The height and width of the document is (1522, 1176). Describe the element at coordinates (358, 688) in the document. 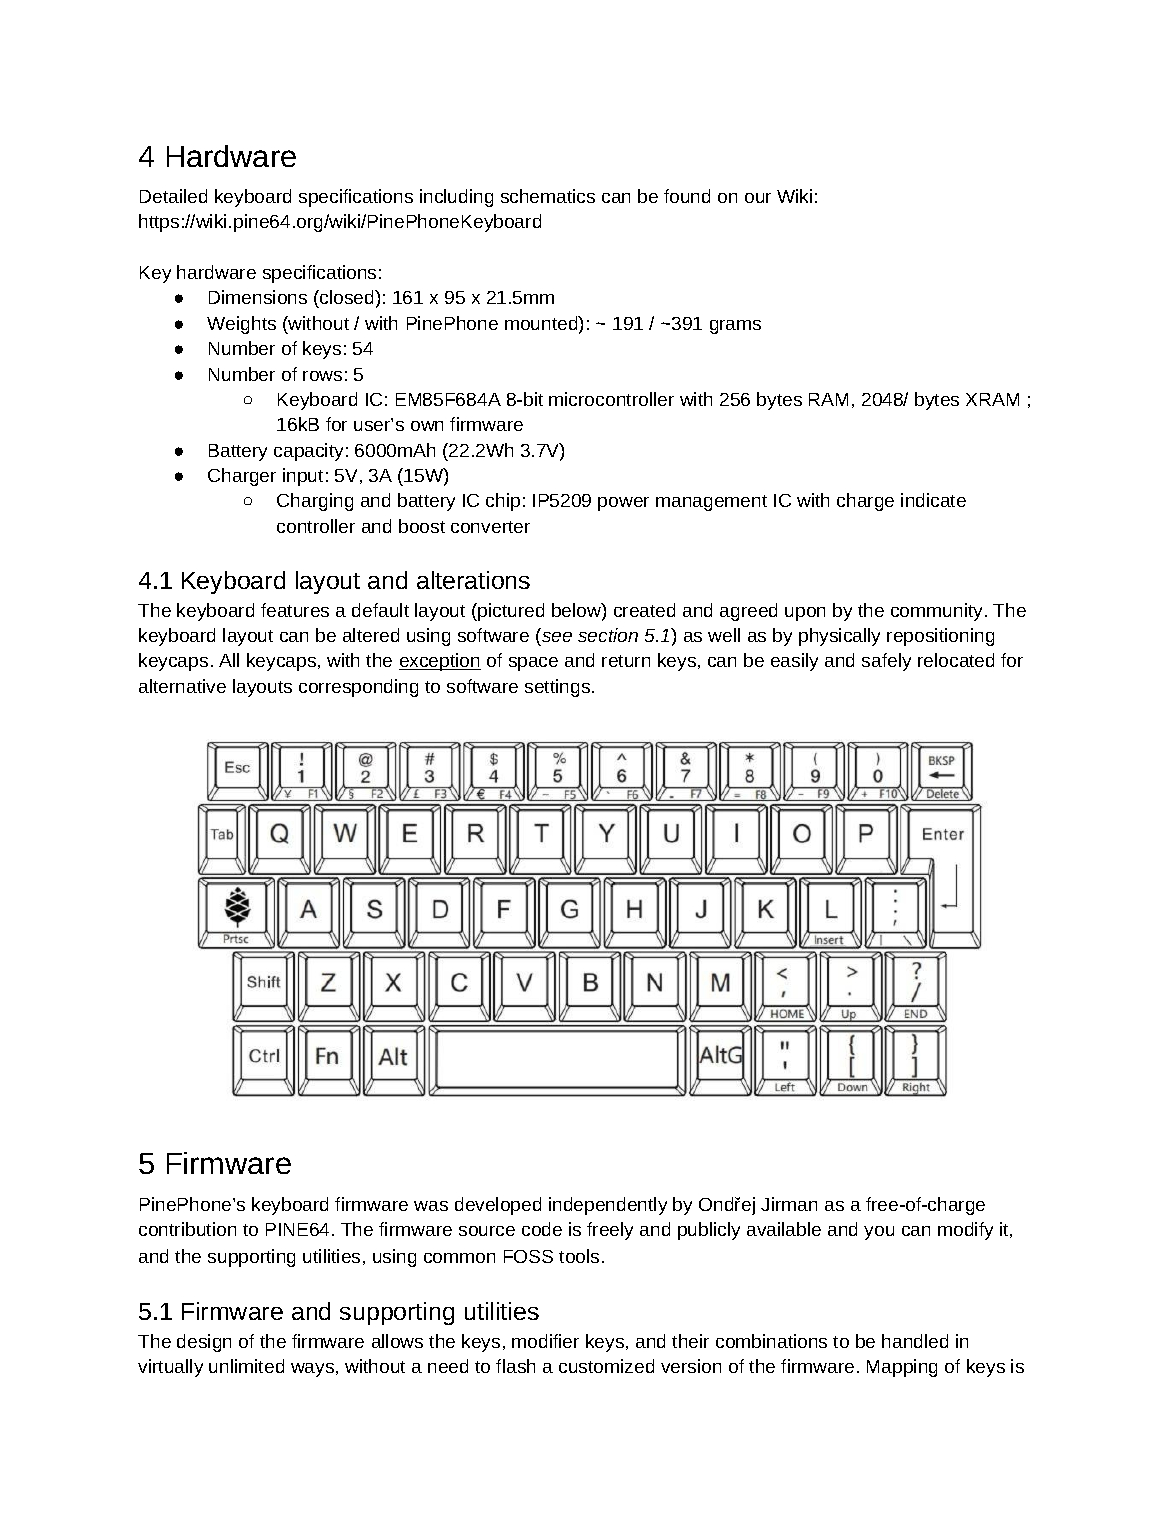

I see `corresponding` at that location.
